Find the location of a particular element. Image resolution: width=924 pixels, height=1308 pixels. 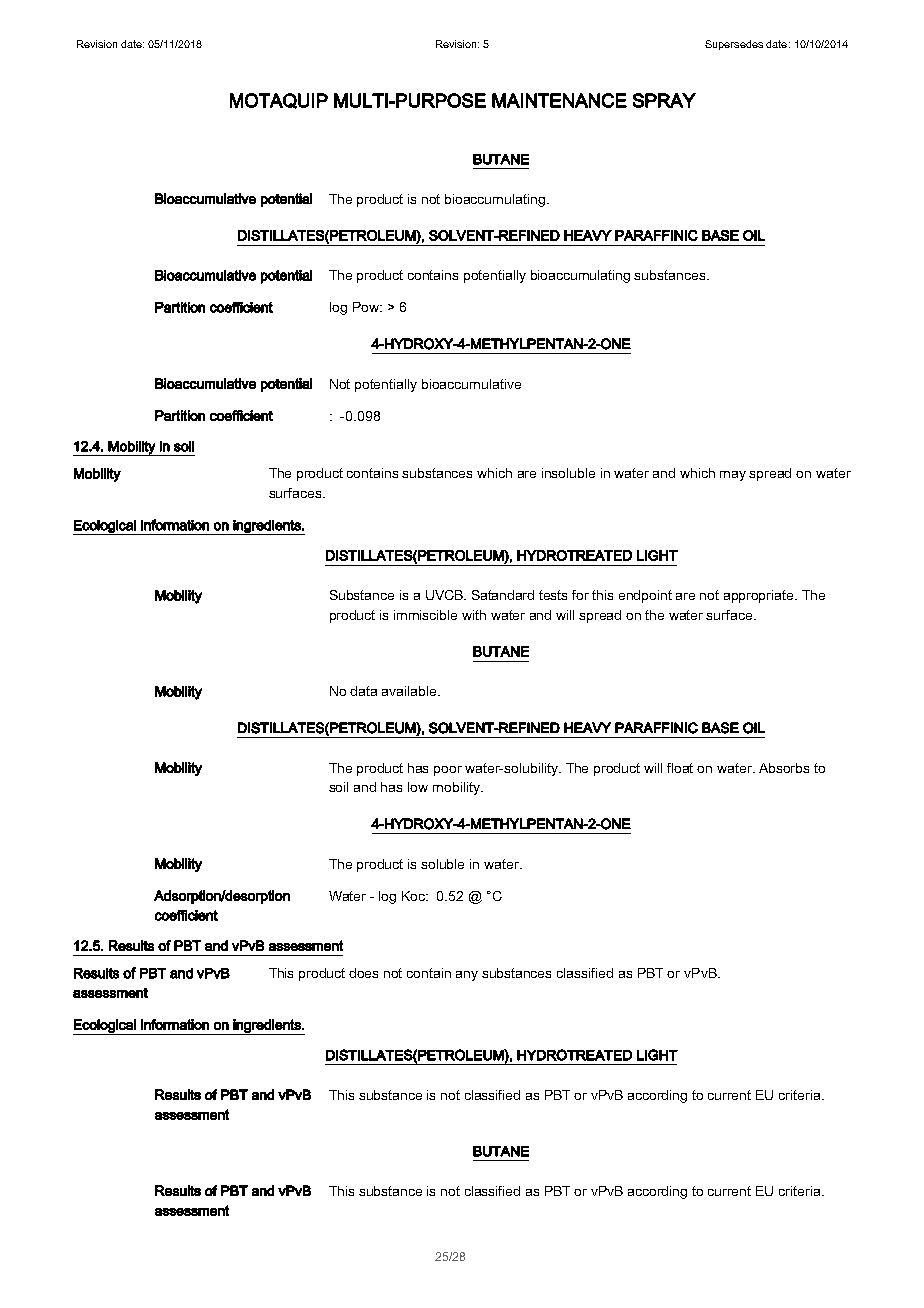

SPRAY is located at coordinates (664, 100).
